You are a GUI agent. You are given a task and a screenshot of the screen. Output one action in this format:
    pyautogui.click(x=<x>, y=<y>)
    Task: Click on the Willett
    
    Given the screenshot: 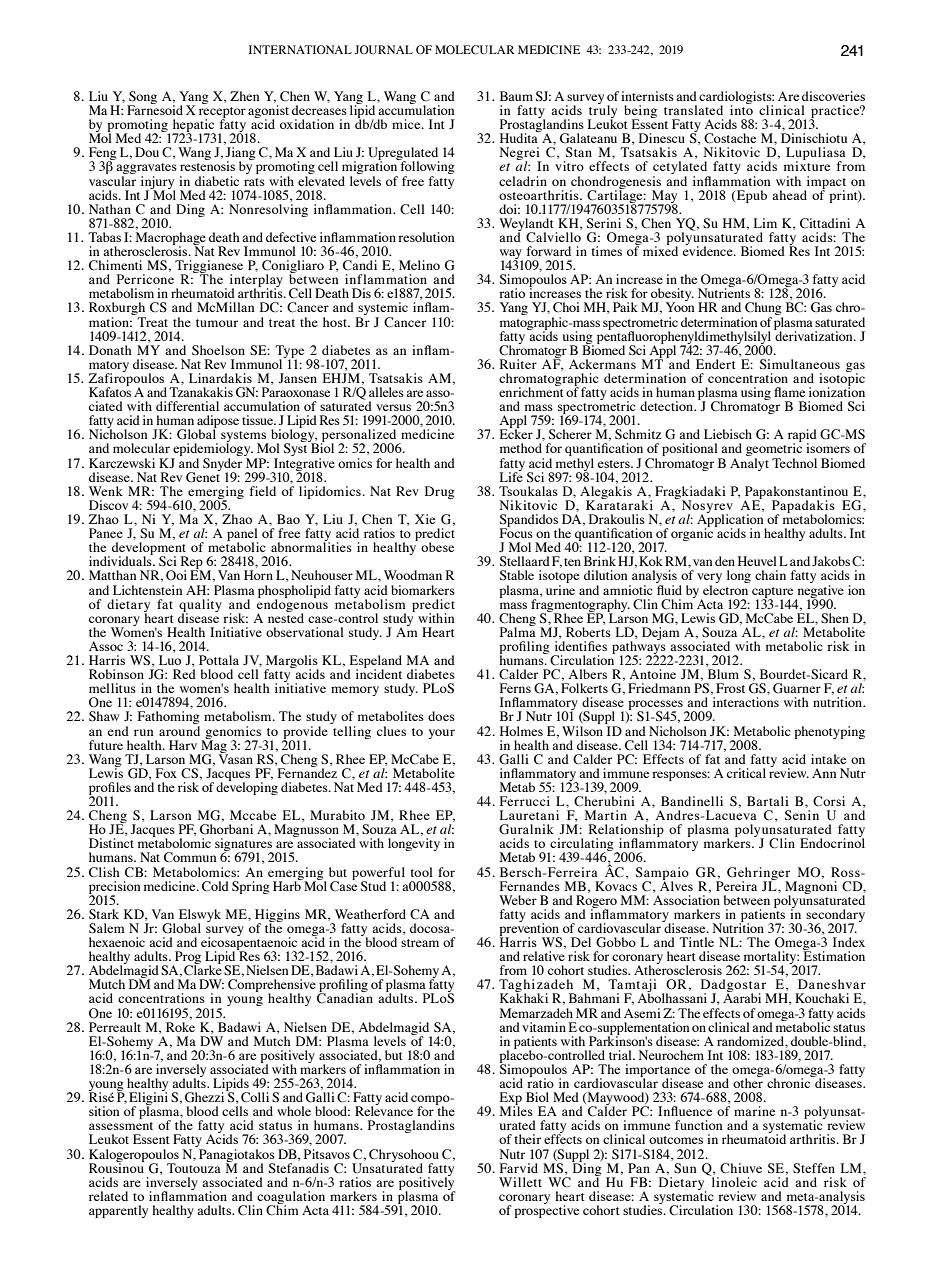 What is the action you would take?
    pyautogui.click(x=520, y=1182)
